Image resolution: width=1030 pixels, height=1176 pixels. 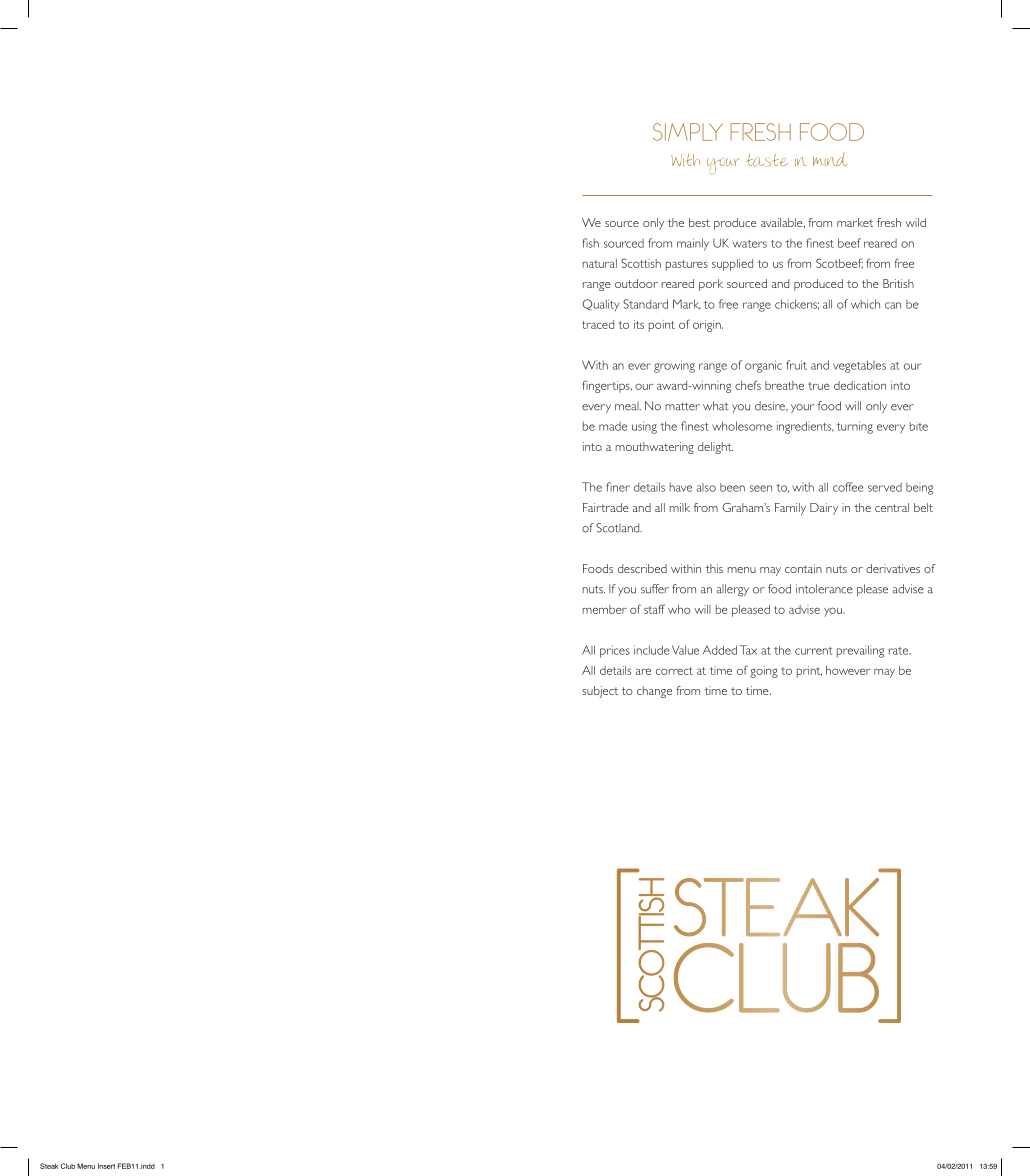 I want to click on print, so click(x=809, y=672).
